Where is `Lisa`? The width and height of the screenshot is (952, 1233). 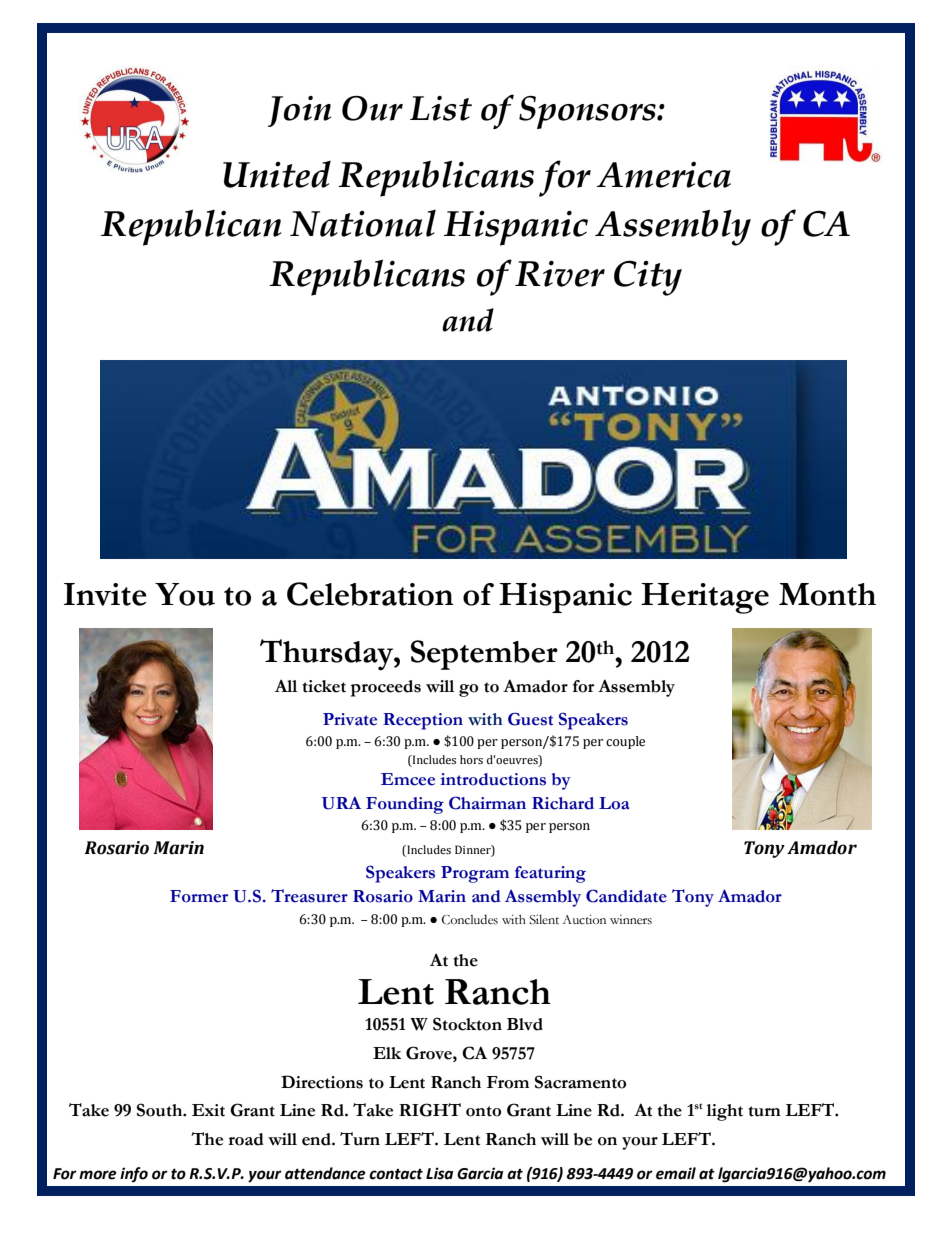
Lisa is located at coordinates (439, 1173).
